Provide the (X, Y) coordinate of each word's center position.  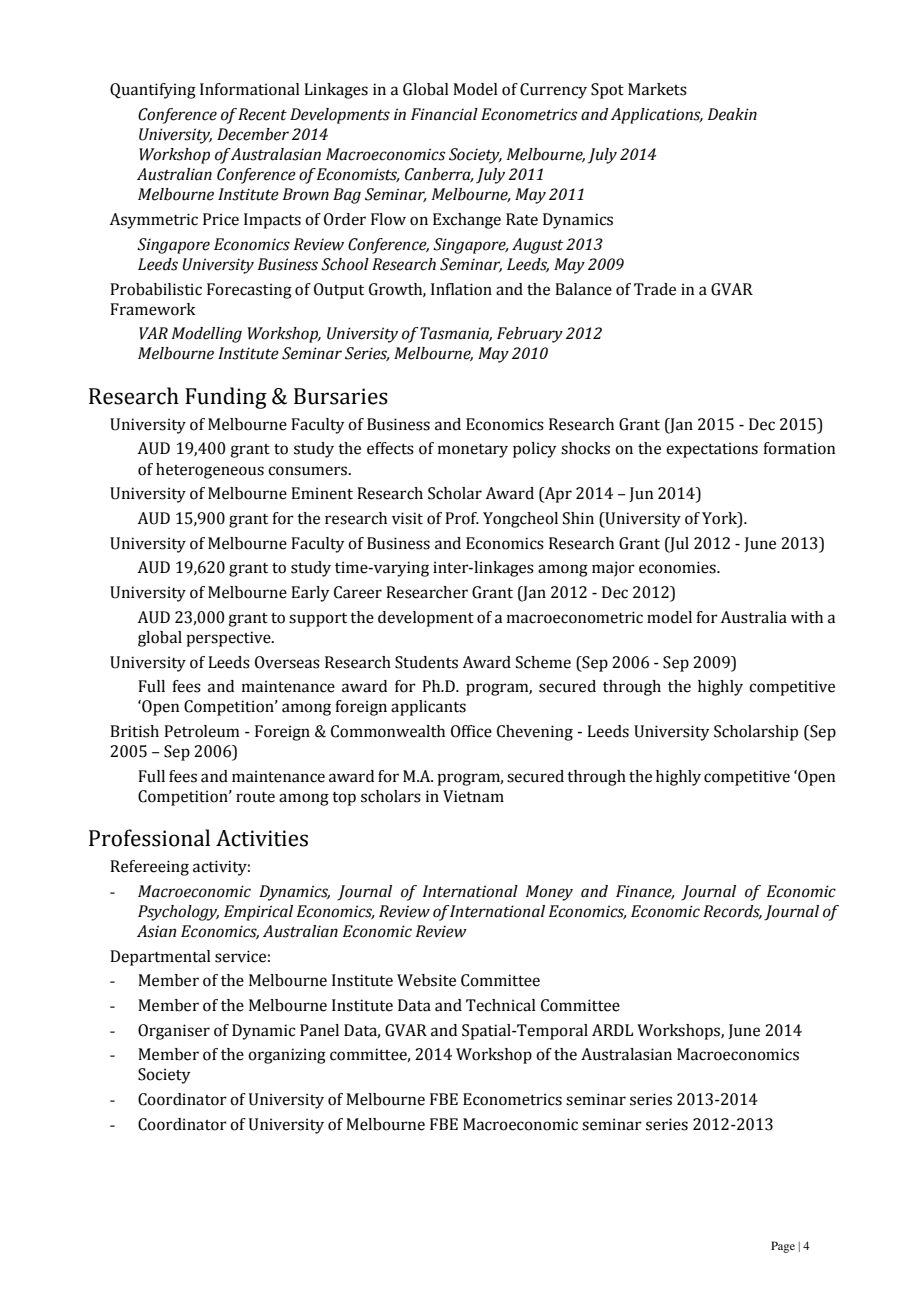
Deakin (732, 114)
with (807, 617)
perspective (229, 639)
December (253, 134)
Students (426, 662)
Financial (444, 114)
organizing (287, 1056)
